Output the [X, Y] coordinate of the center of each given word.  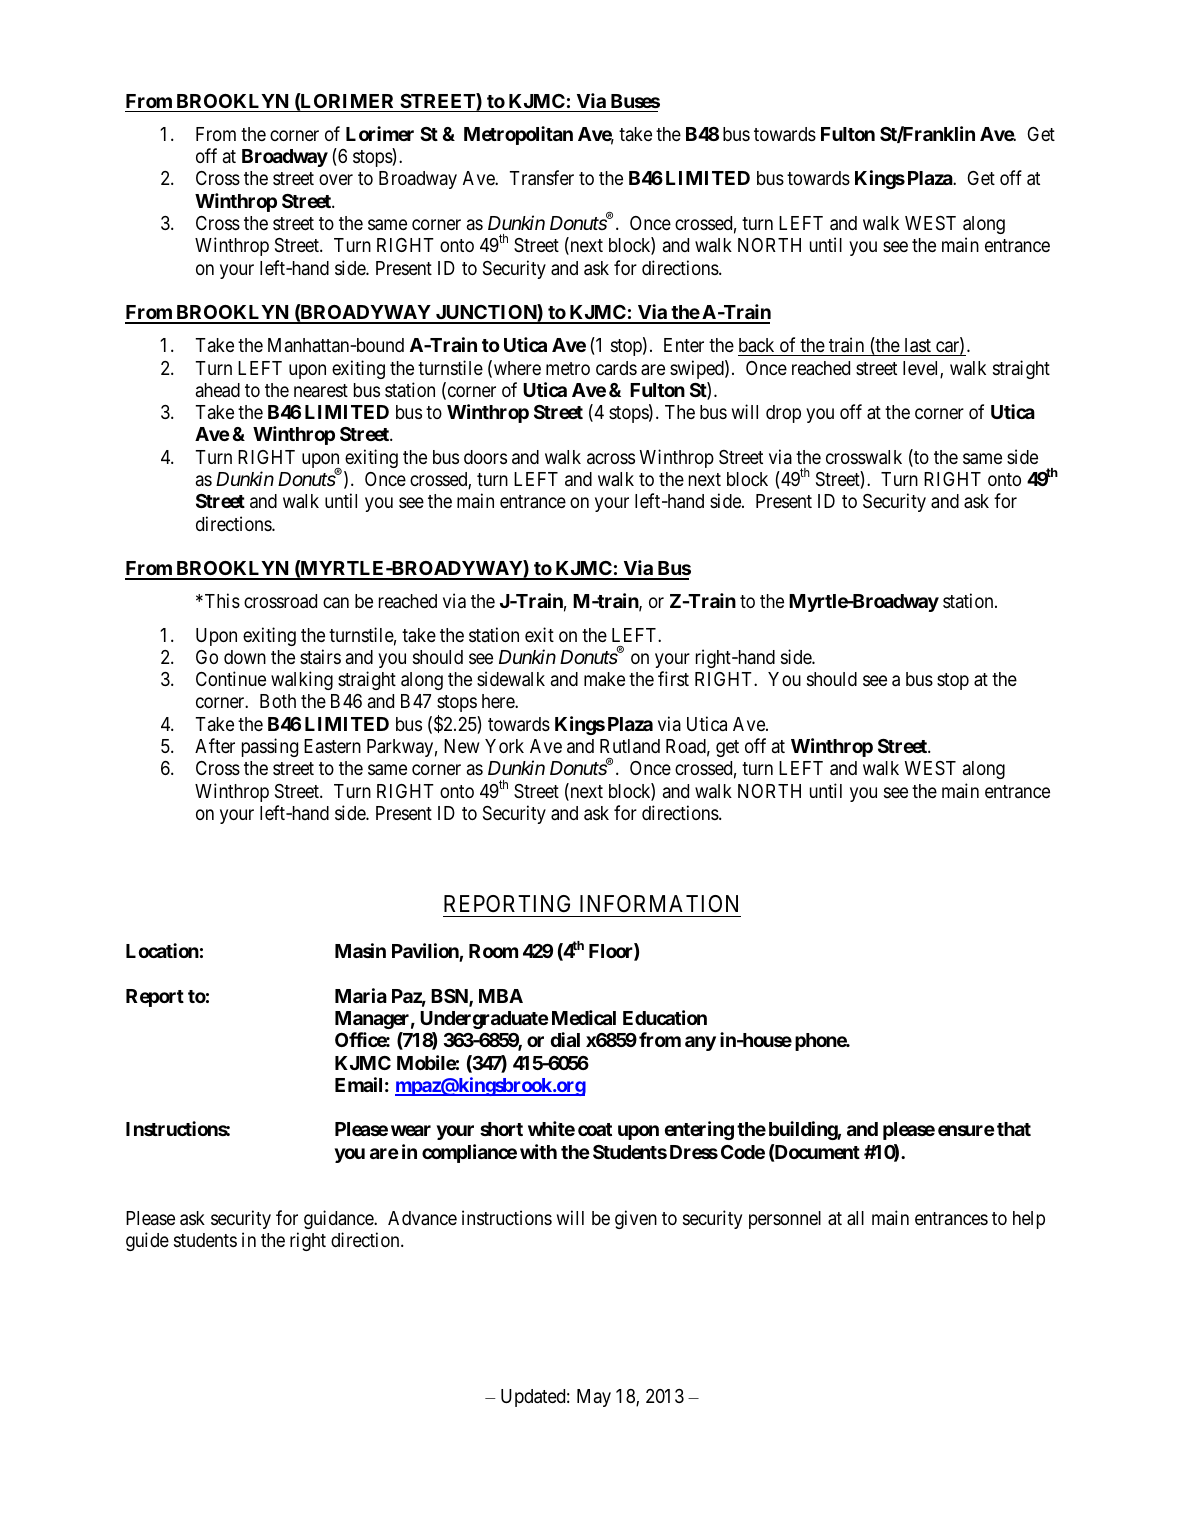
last [917, 347]
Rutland [630, 746]
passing [270, 747]
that [1014, 1129]
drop [783, 414]
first [673, 678]
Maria [361, 995]
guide [147, 1241]
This [221, 600]
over [336, 180]
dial [565, 1039]
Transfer [542, 178]
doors [485, 457]
